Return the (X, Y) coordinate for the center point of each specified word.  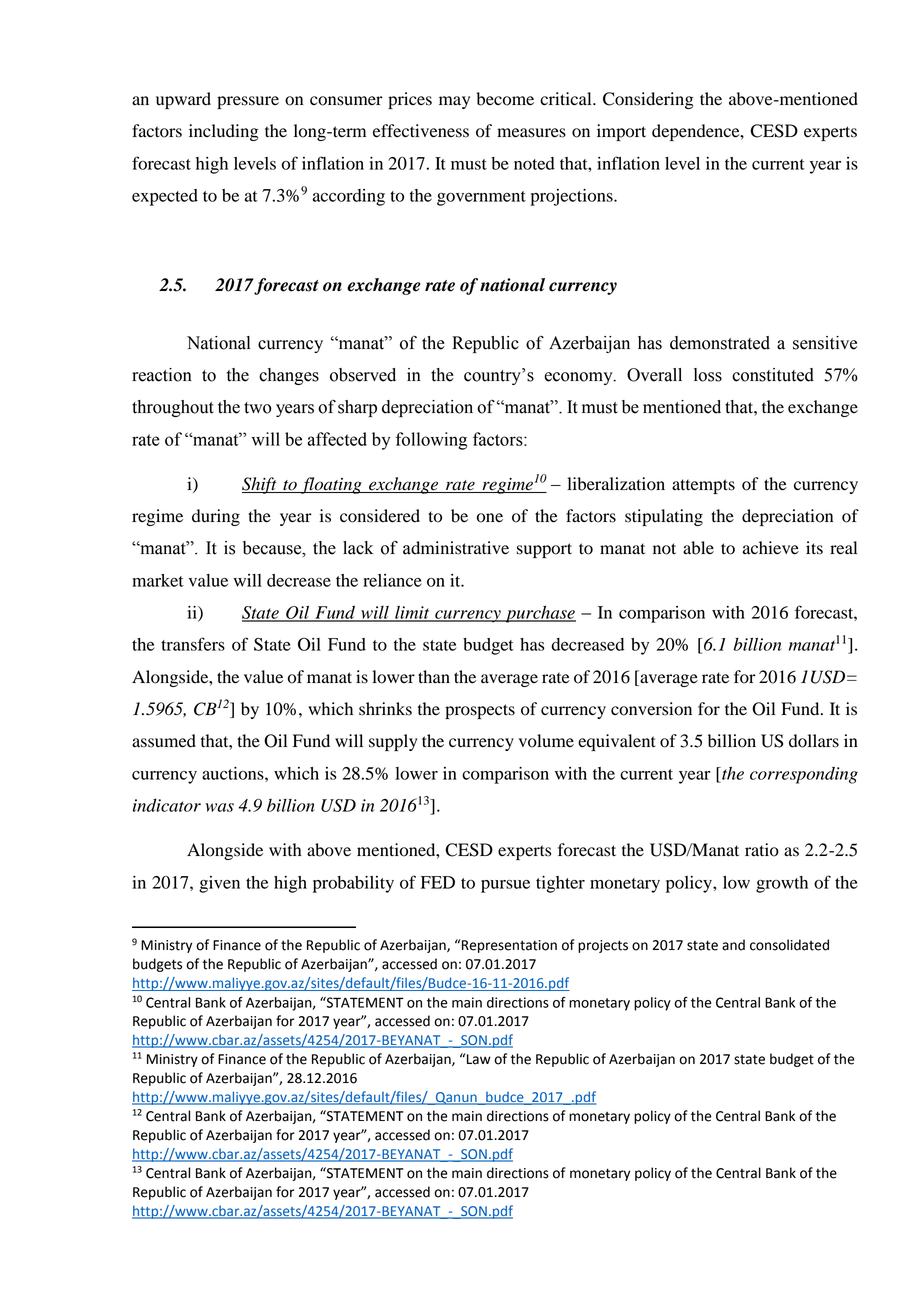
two (258, 408)
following (431, 441)
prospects (480, 711)
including (224, 132)
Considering (648, 100)
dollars (814, 741)
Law (479, 1059)
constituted (773, 375)
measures (531, 133)
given (219, 884)
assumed (164, 741)
